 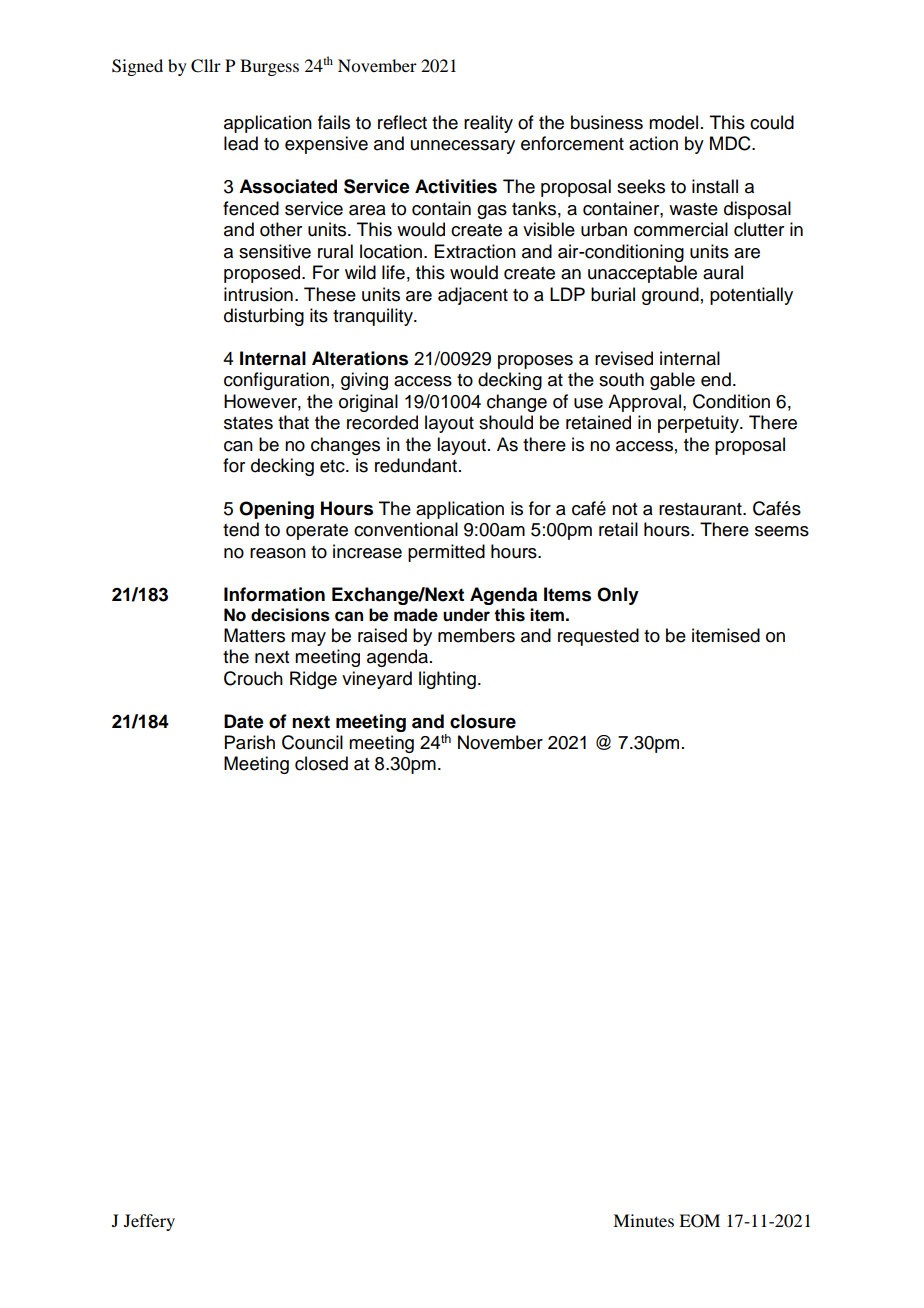 What do you see at coordinates (241, 143) in the document?
I see `lead` at bounding box center [241, 143].
